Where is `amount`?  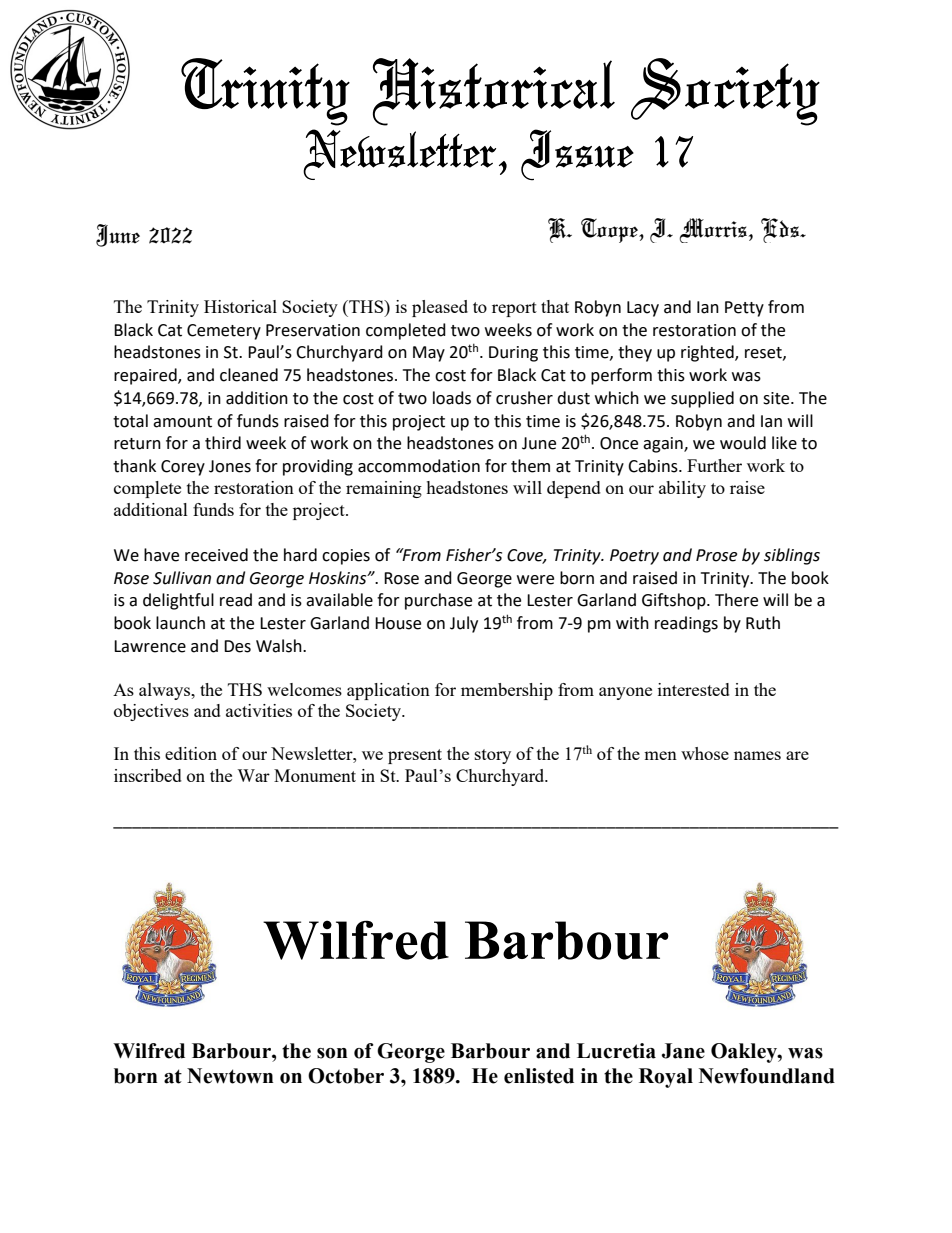 amount is located at coordinates (182, 422).
